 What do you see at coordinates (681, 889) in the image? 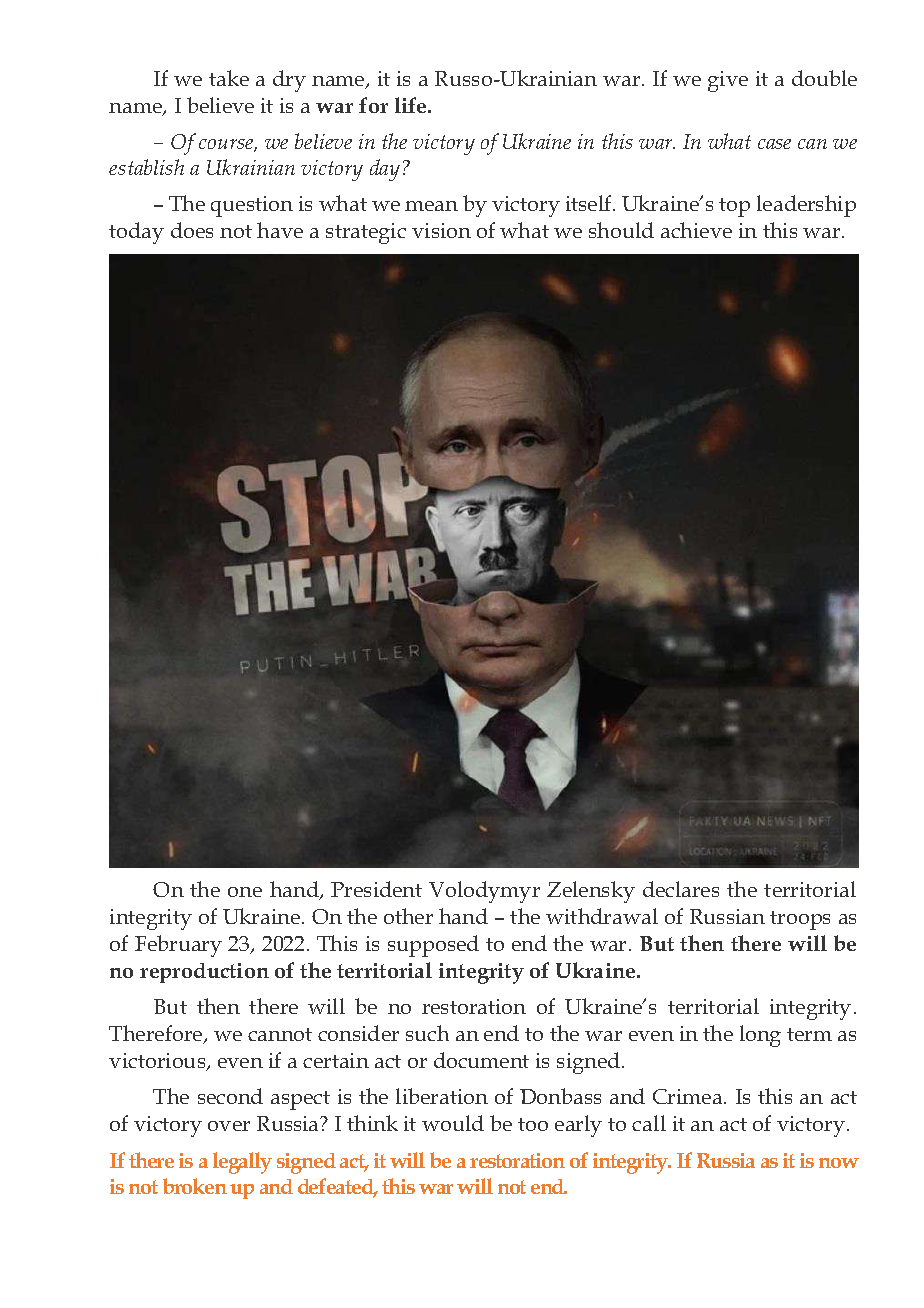
I see `declares` at bounding box center [681, 889].
